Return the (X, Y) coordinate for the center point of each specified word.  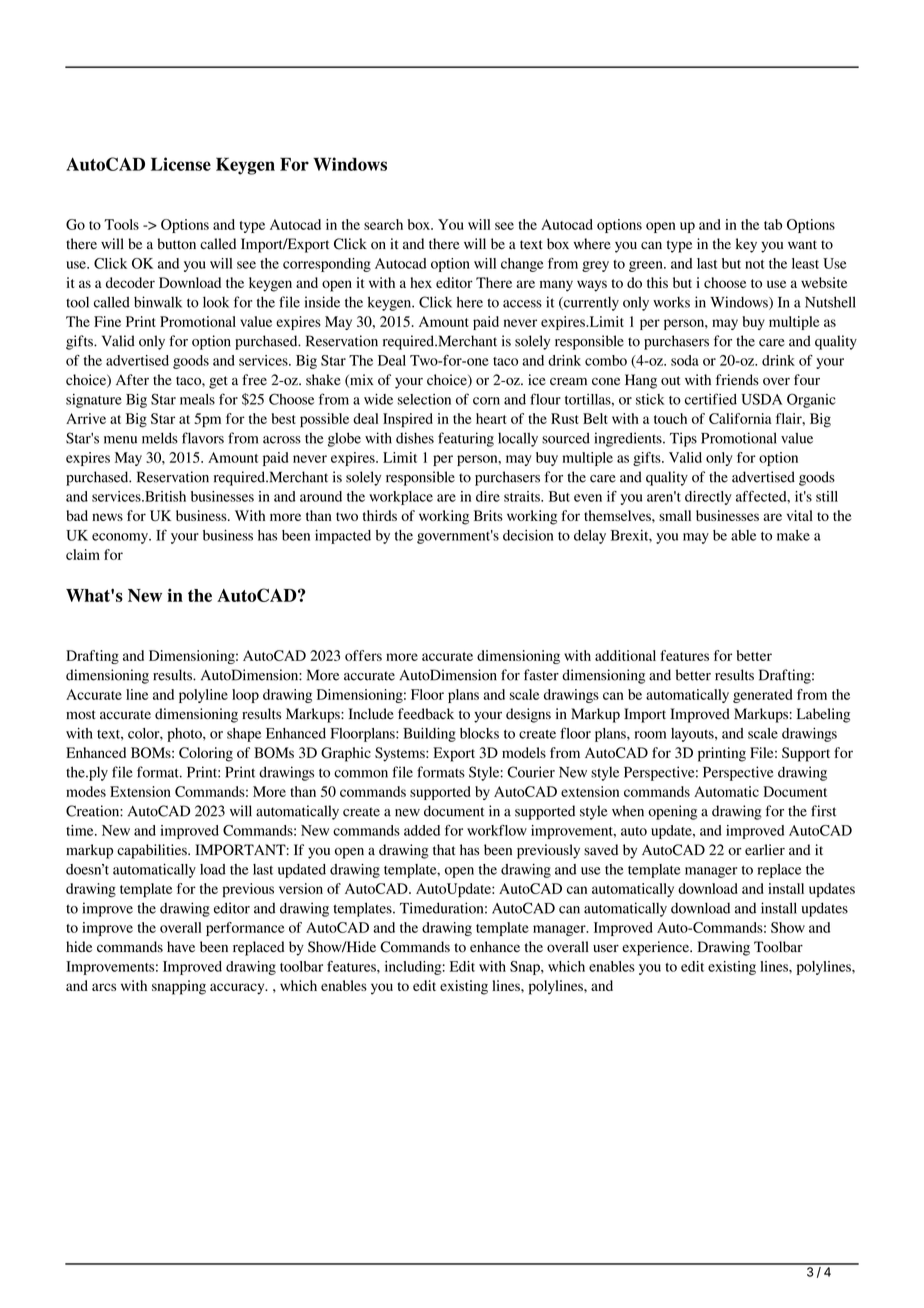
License (181, 164)
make (793, 535)
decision (528, 535)
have (181, 946)
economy (121, 538)
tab (773, 224)
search (383, 224)
